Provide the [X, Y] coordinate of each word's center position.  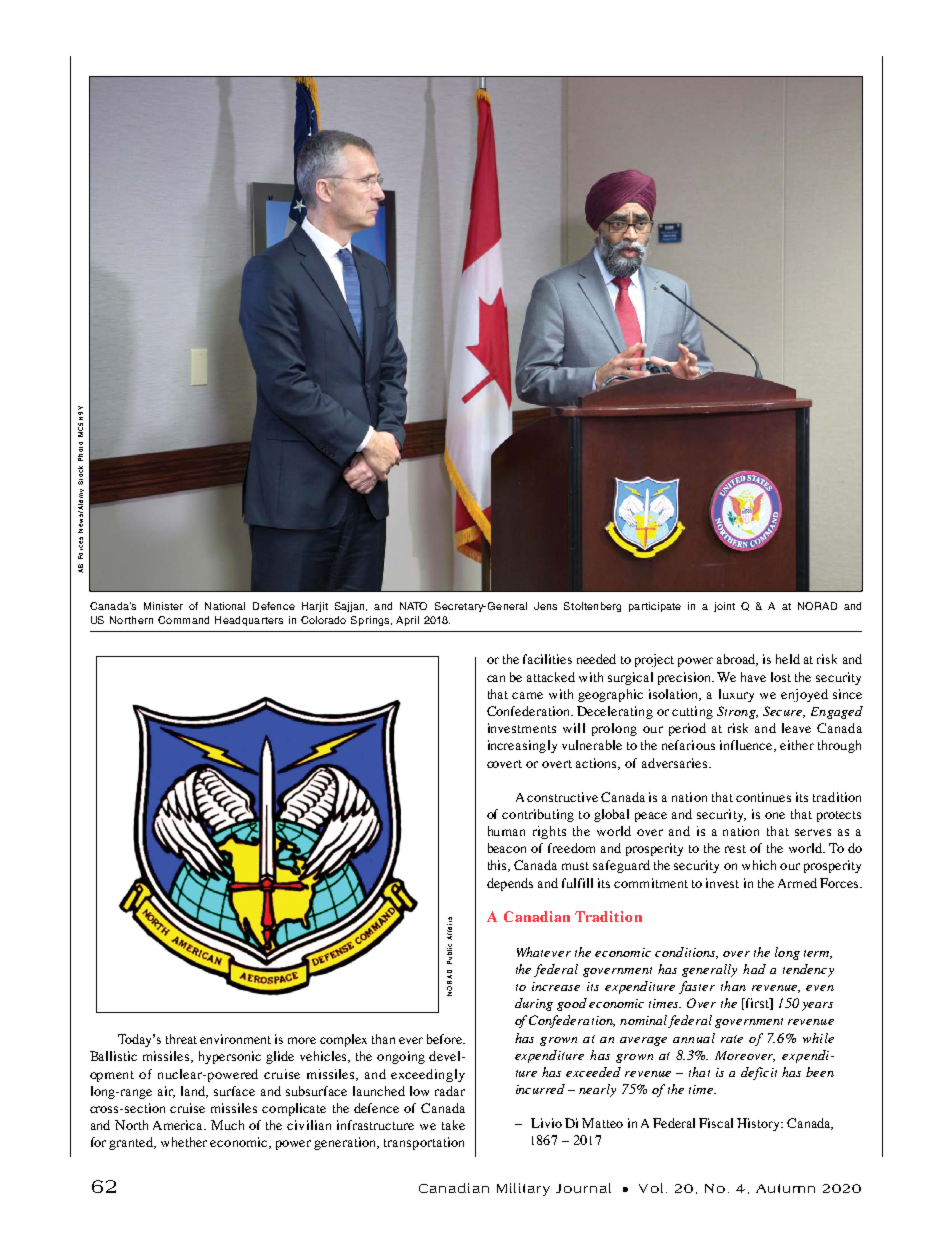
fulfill [577, 883]
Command [183, 620]
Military [523, 1189]
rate [732, 1039]
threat [181, 1039]
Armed [797, 883]
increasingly [522, 746]
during [534, 1004]
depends [510, 884]
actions [598, 764]
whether [184, 1142]
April [407, 621]
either [797, 745]
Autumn [785, 1188]
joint [724, 607]
